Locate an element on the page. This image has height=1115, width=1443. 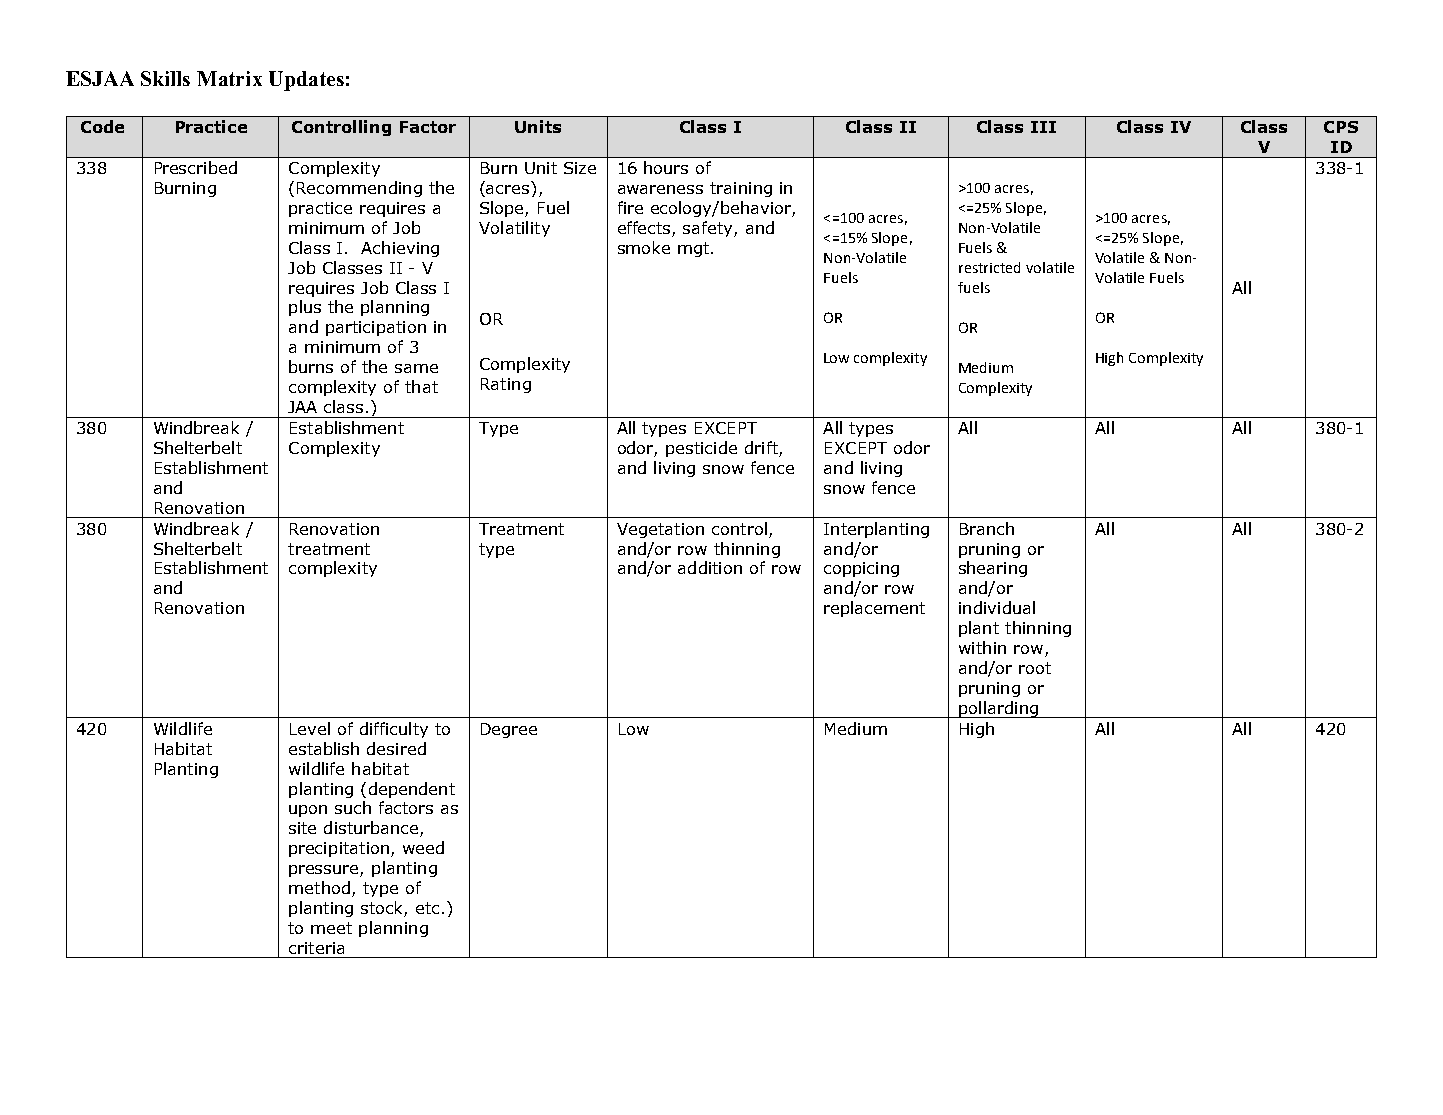
root is located at coordinates (1035, 668).
